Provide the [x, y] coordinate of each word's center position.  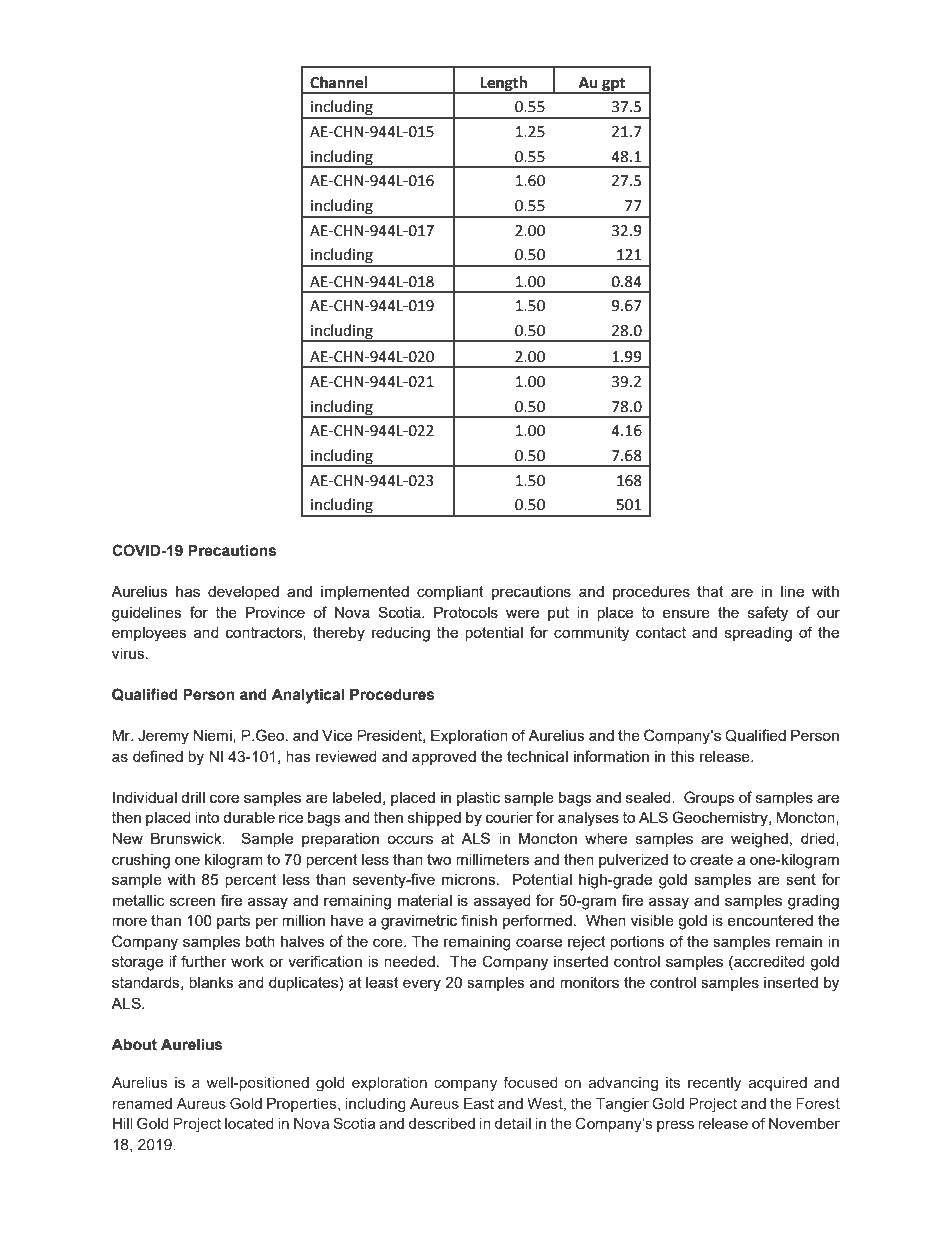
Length [504, 84]
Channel [338, 82]
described [442, 1123]
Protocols [466, 612]
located [249, 1123]
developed [243, 593]
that [710, 591]
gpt [614, 85]
